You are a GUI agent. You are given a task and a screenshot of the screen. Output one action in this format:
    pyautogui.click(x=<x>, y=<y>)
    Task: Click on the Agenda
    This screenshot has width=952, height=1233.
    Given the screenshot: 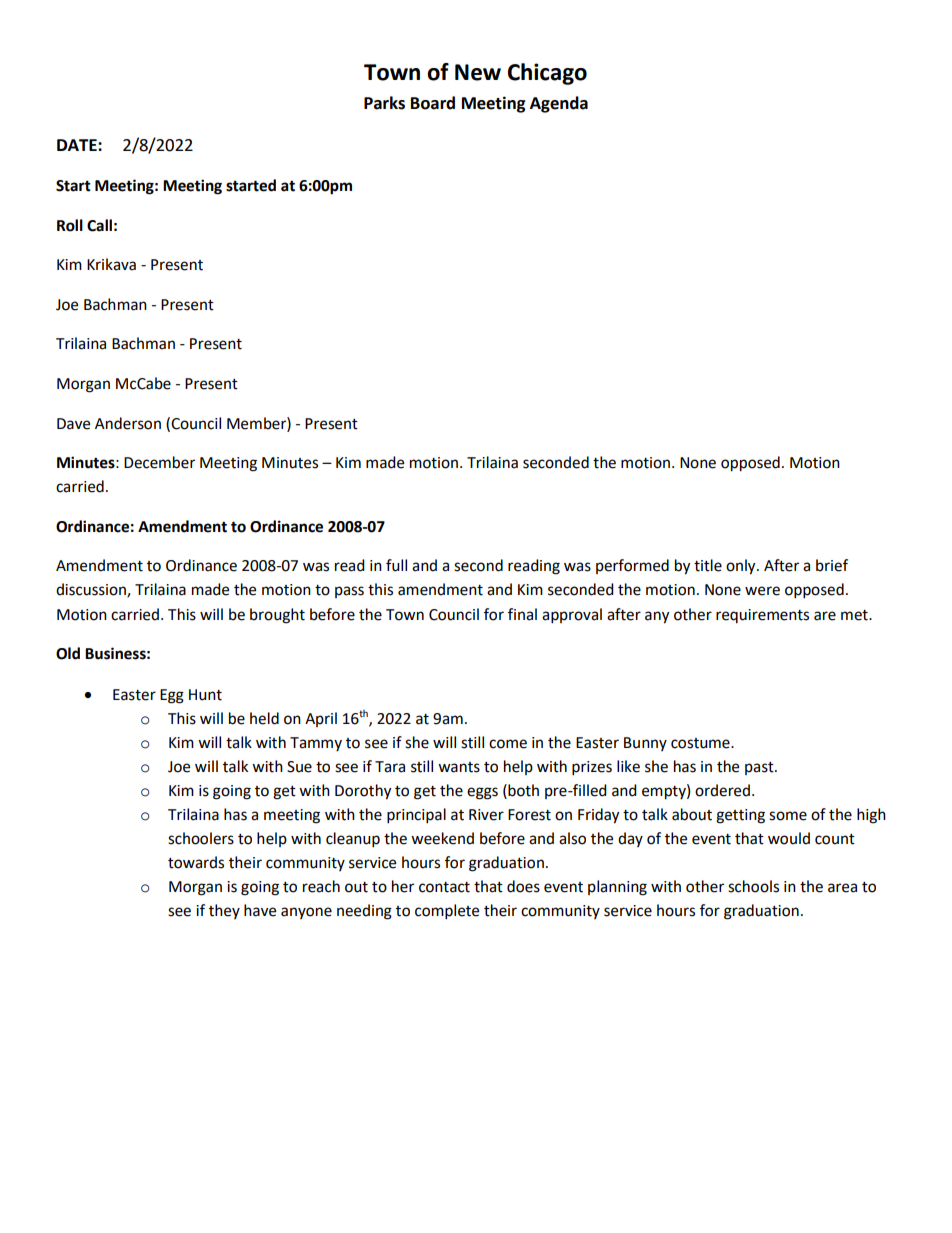 What is the action you would take?
    pyautogui.click(x=559, y=104)
